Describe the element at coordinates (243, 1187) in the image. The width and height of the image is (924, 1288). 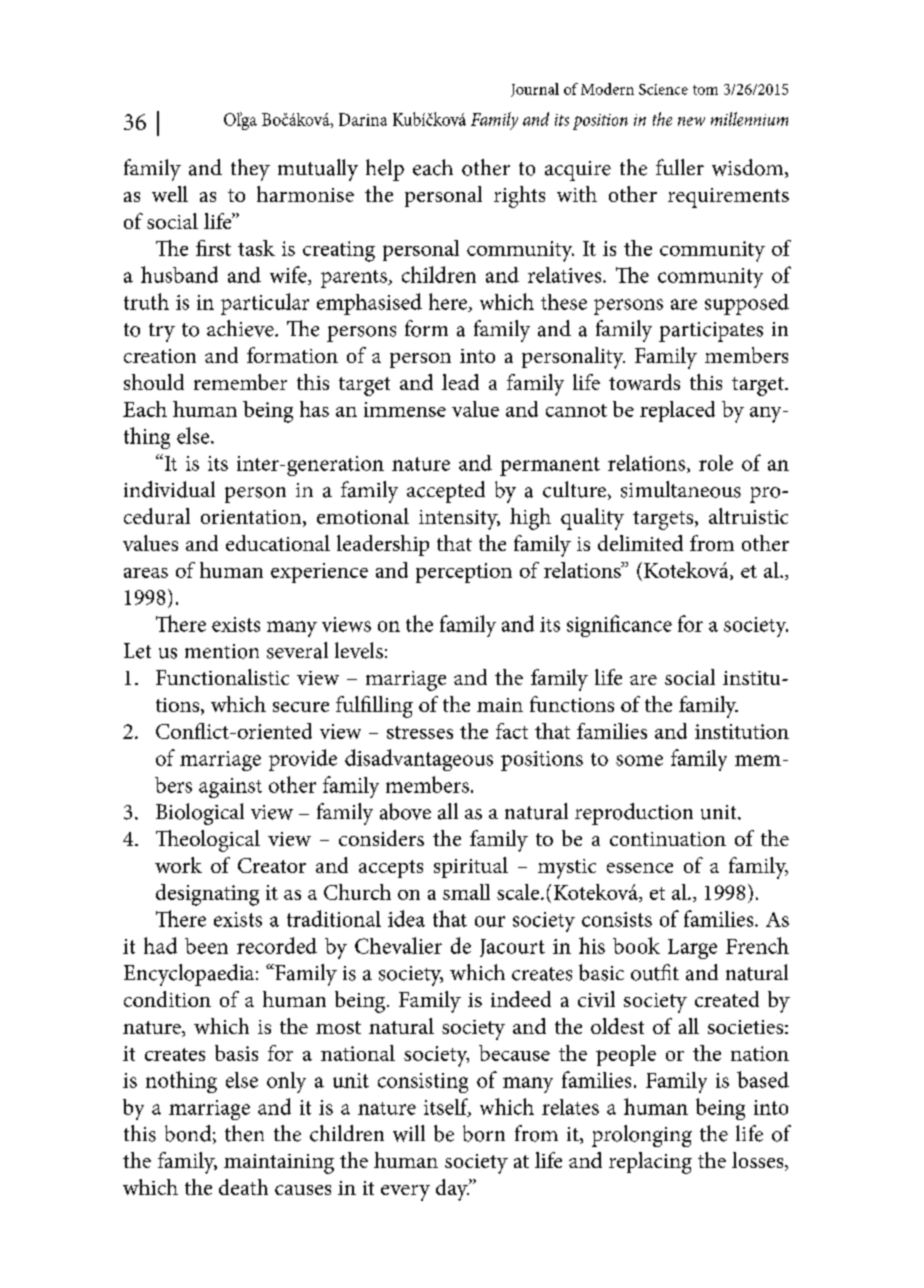
I see `death` at that location.
